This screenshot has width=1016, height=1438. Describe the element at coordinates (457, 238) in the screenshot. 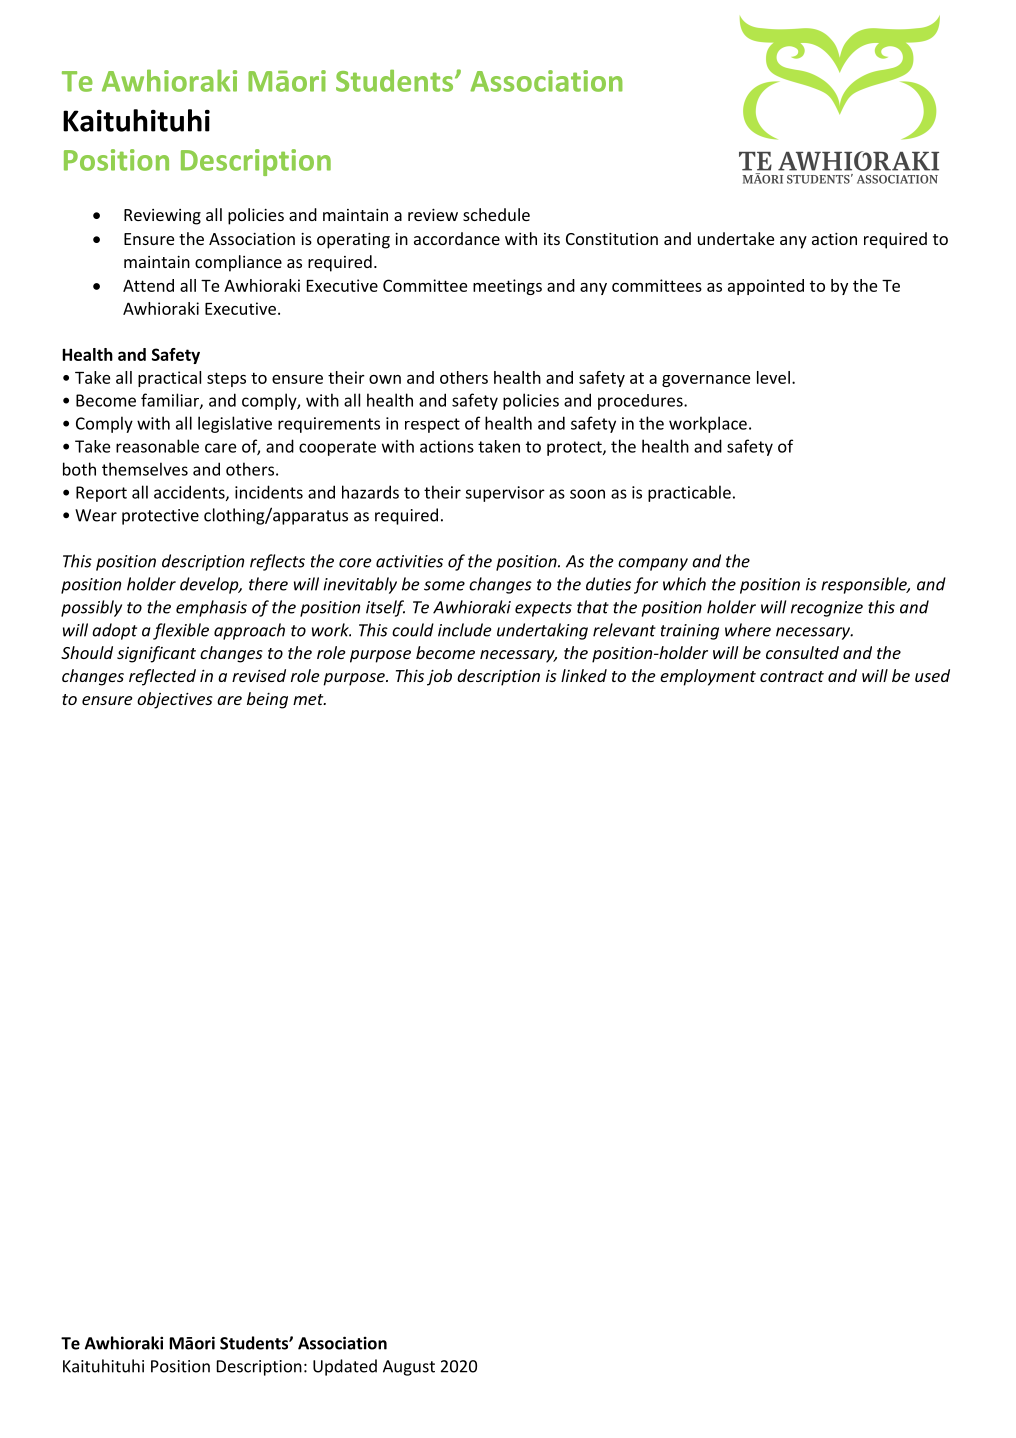

I see `accordance` at that location.
